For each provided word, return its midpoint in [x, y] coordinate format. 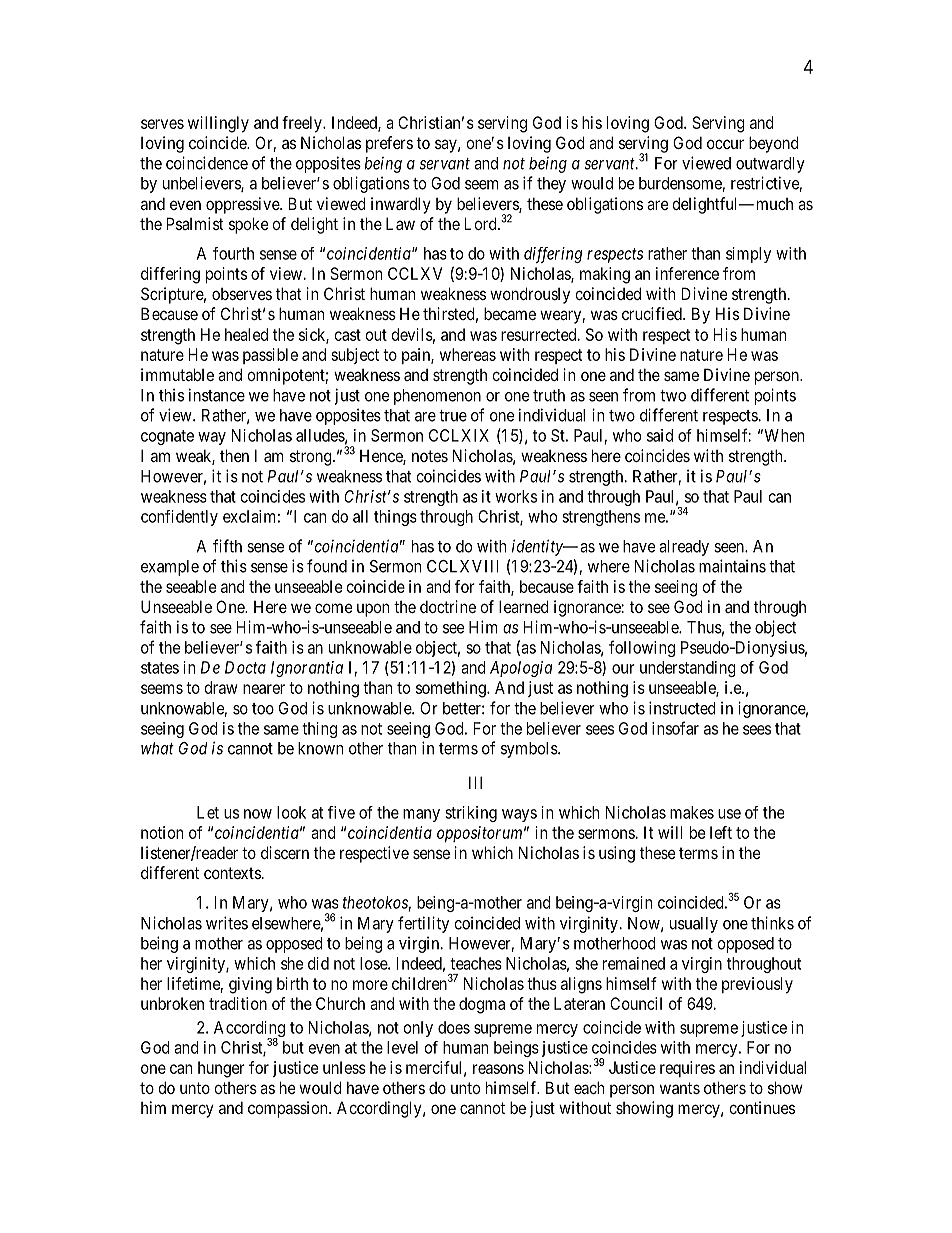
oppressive [243, 205]
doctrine [448, 606]
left [721, 832]
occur [725, 144]
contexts [232, 873]
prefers [389, 144]
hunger [221, 1069]
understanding [688, 669]
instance [217, 395]
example [170, 568]
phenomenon [437, 397]
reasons [498, 1069]
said [660, 435]
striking [471, 814]
